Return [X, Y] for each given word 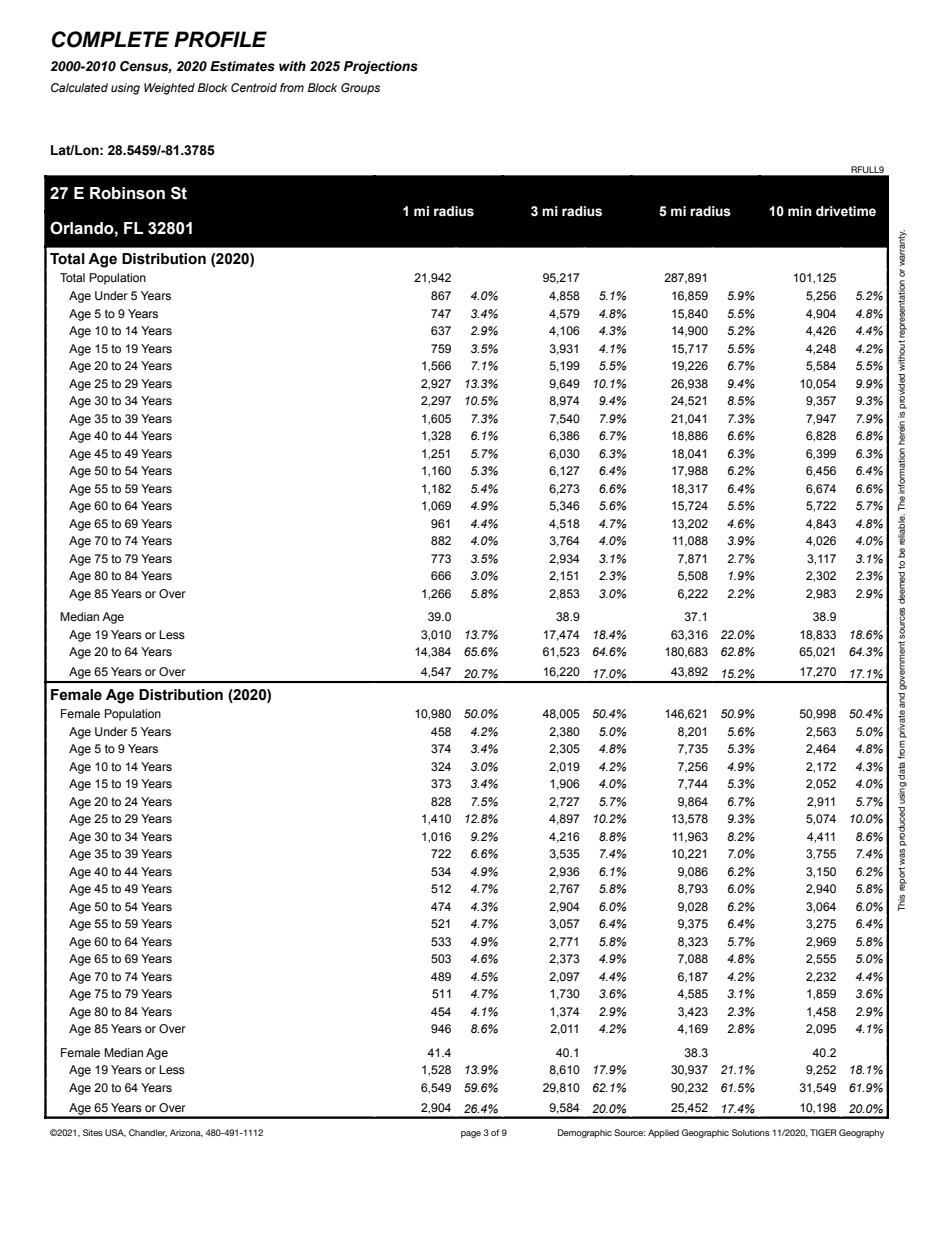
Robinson [127, 193]
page [471, 1134]
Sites [93, 1132]
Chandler [148, 1133]
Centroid [254, 87]
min [800, 211]
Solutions [751, 1132]
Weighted [169, 89]
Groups [360, 89]
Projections [381, 67]
